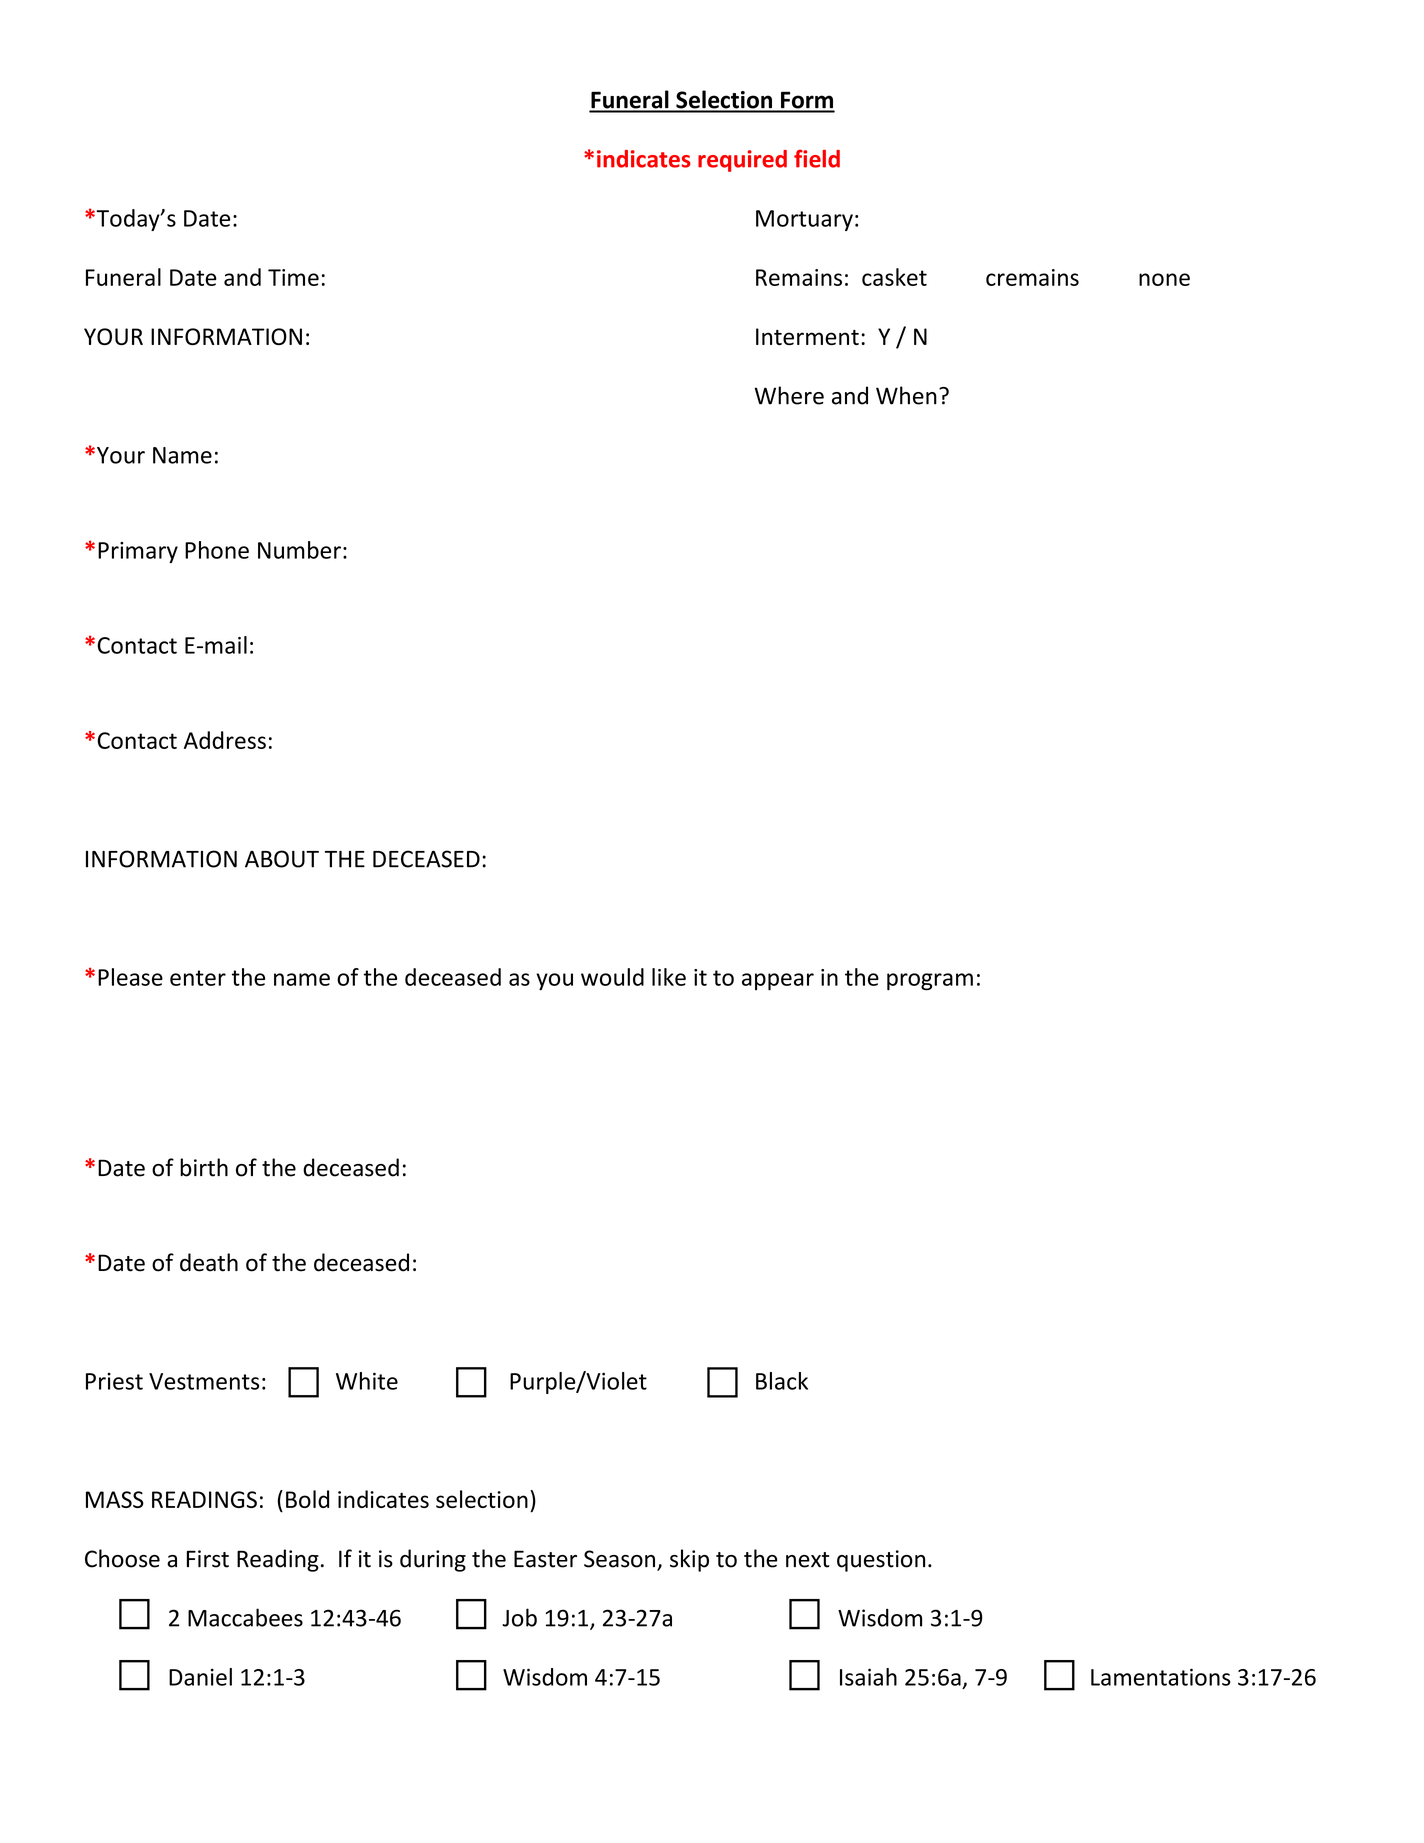 Image resolution: width=1424 pixels, height=1843 pixels. I want to click on Maccabees, so click(245, 1617).
